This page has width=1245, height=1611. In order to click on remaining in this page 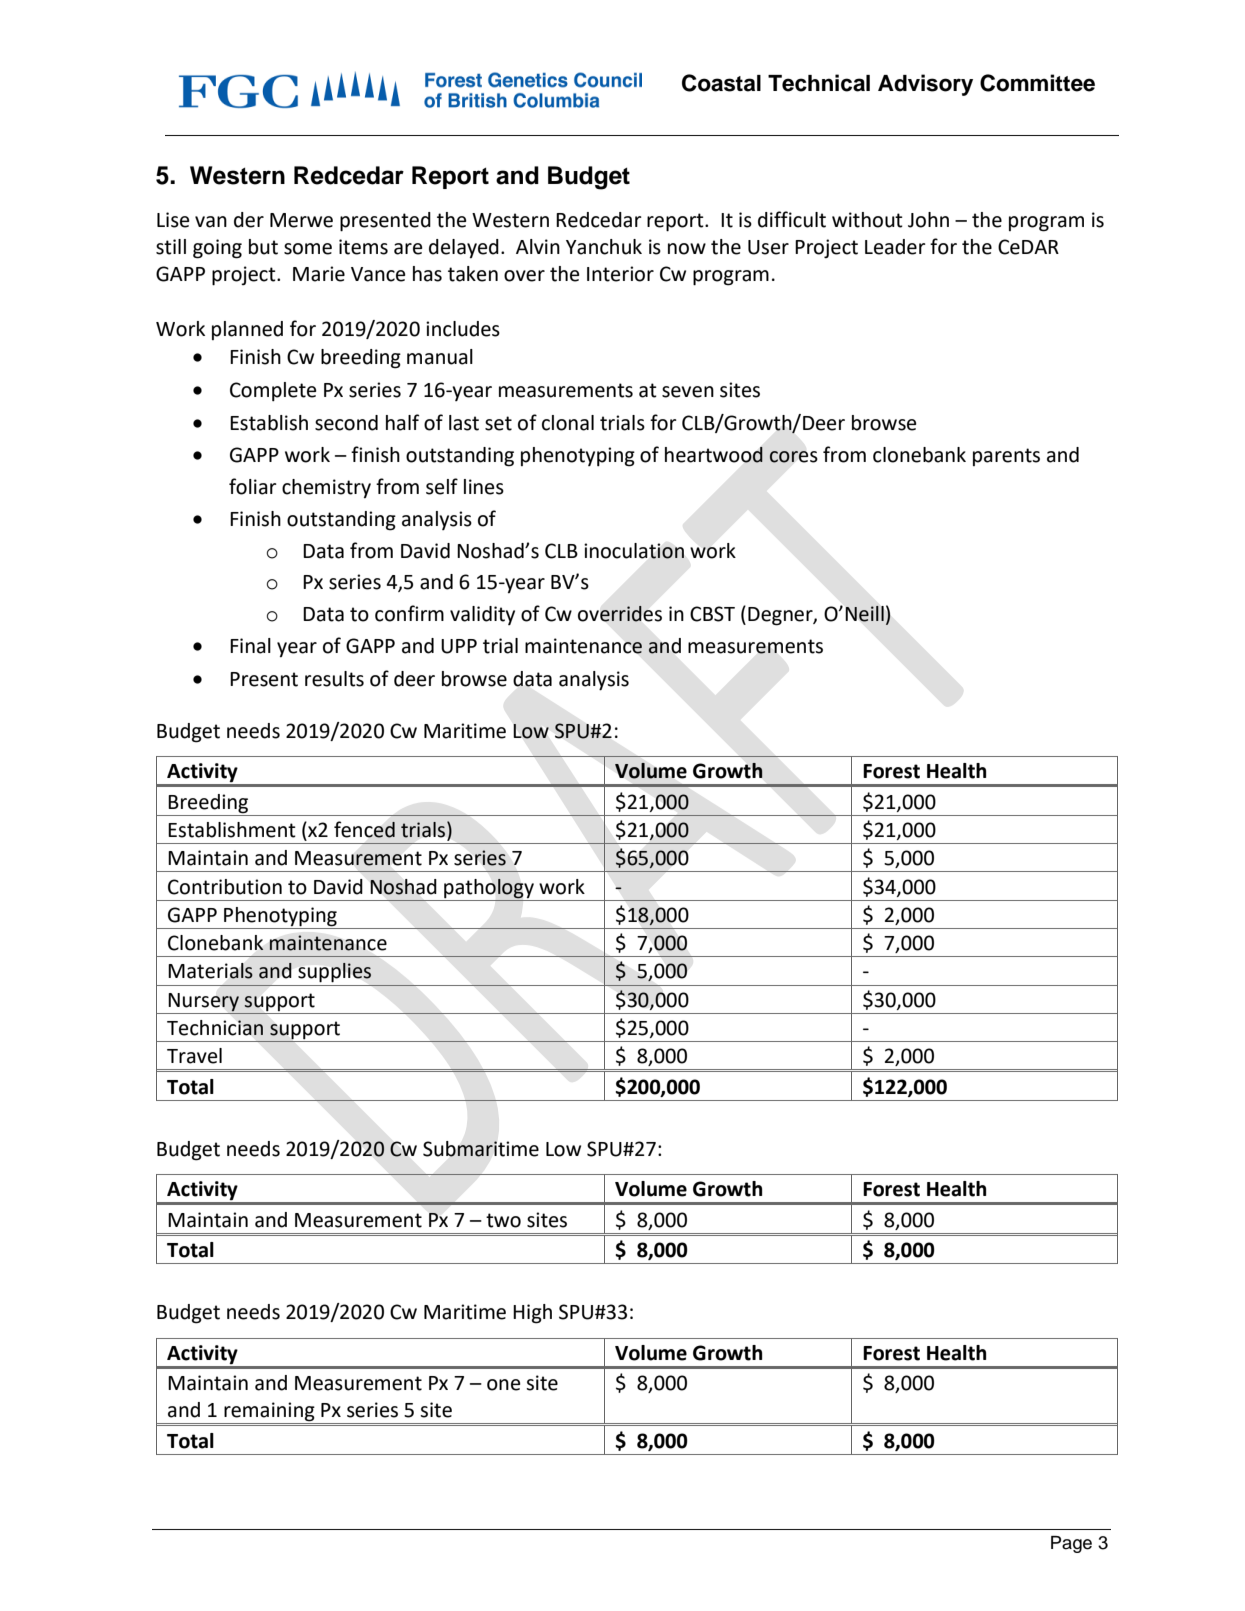, I will do `click(269, 1413)`.
